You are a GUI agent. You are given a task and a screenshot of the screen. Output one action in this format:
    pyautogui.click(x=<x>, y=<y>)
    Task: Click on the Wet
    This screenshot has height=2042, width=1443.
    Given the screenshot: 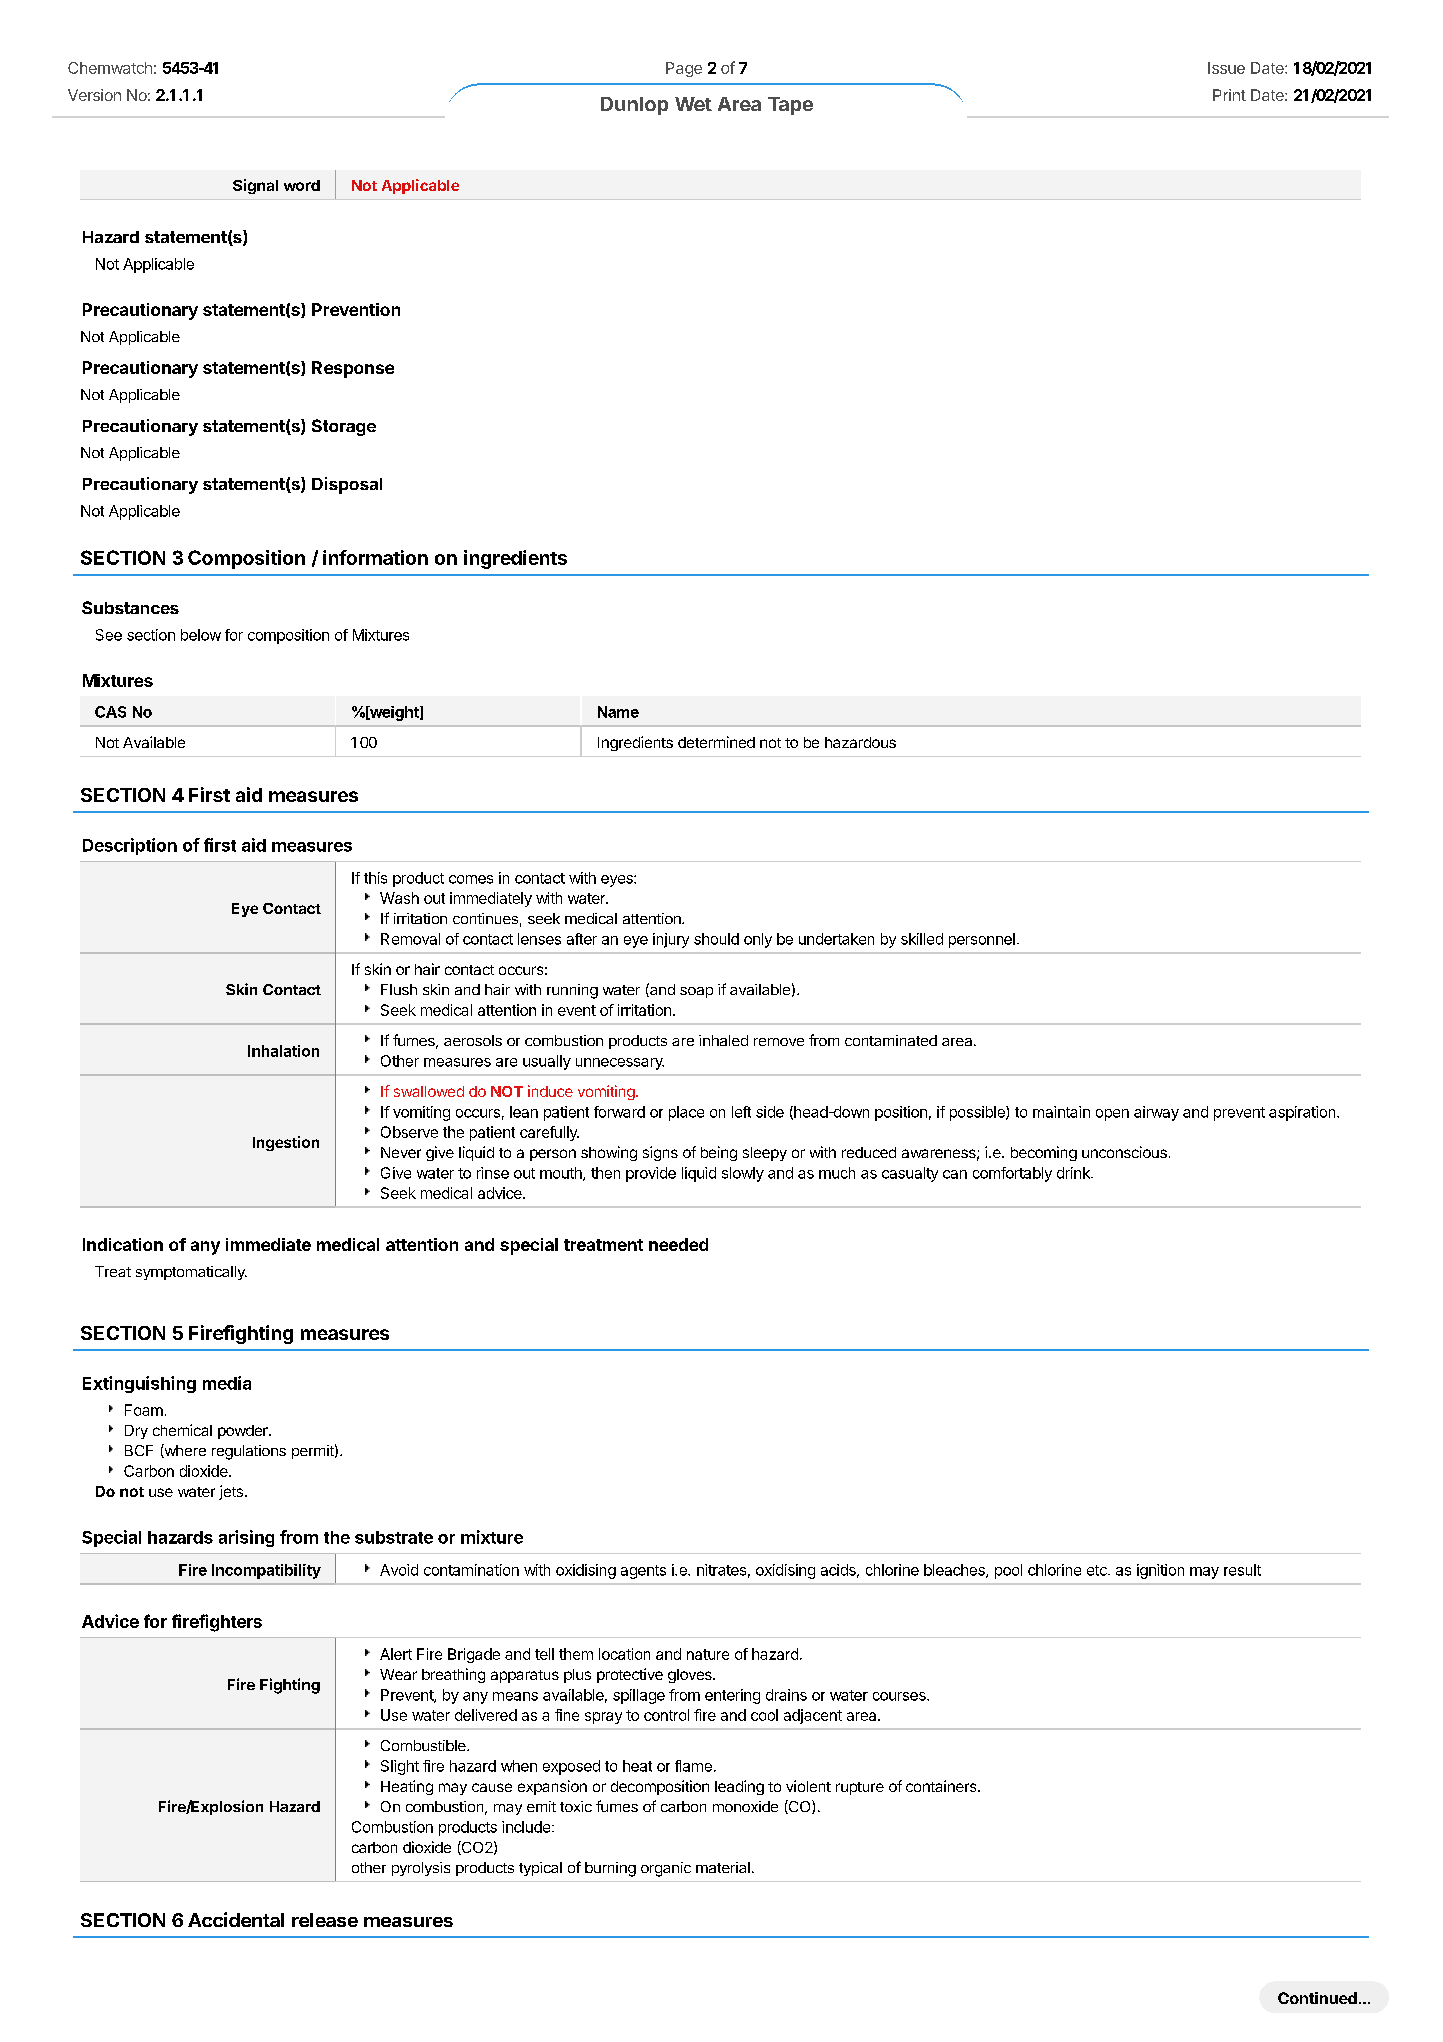 What is the action you would take?
    pyautogui.click(x=693, y=104)
